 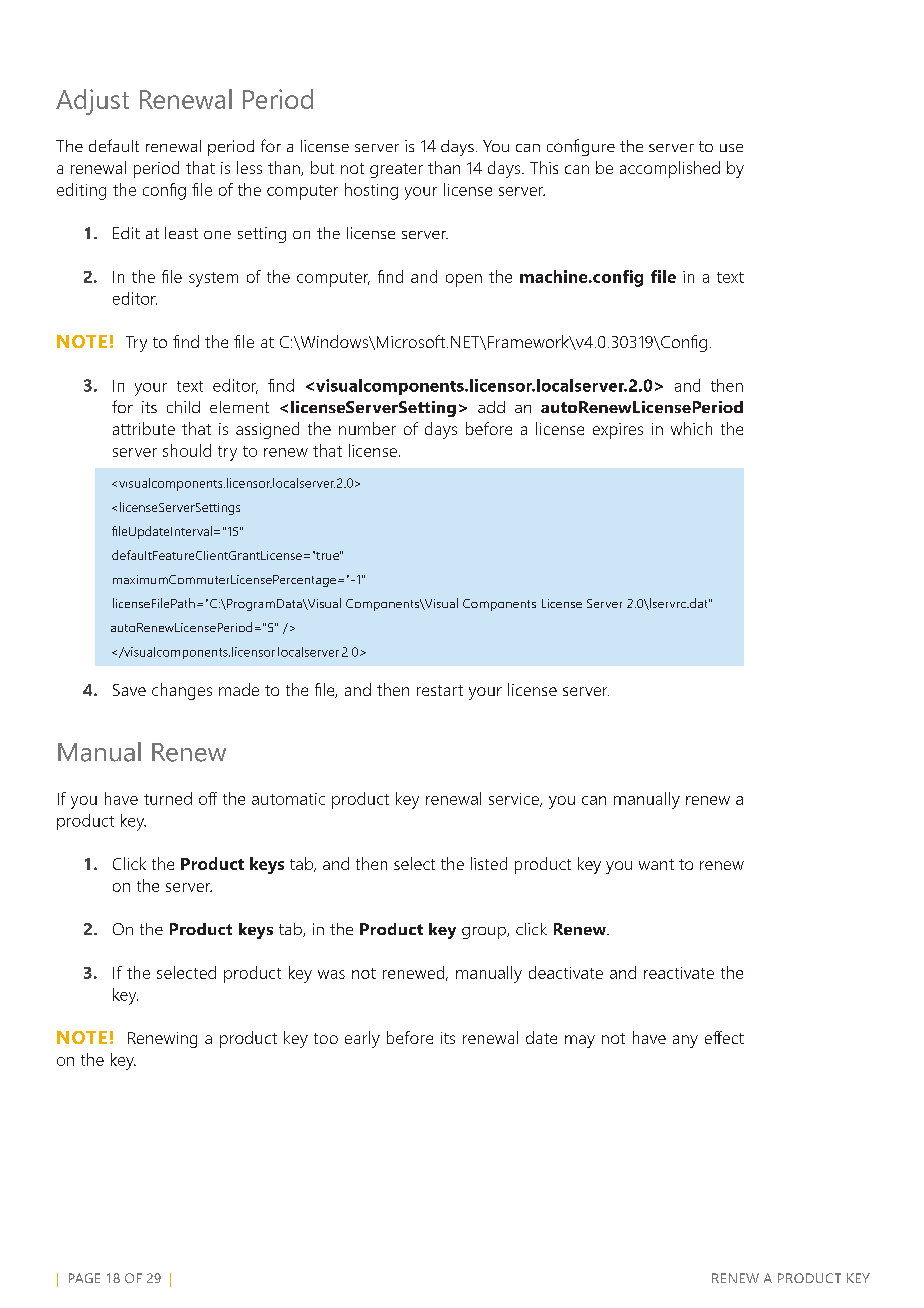 I want to click on was, so click(x=331, y=974).
